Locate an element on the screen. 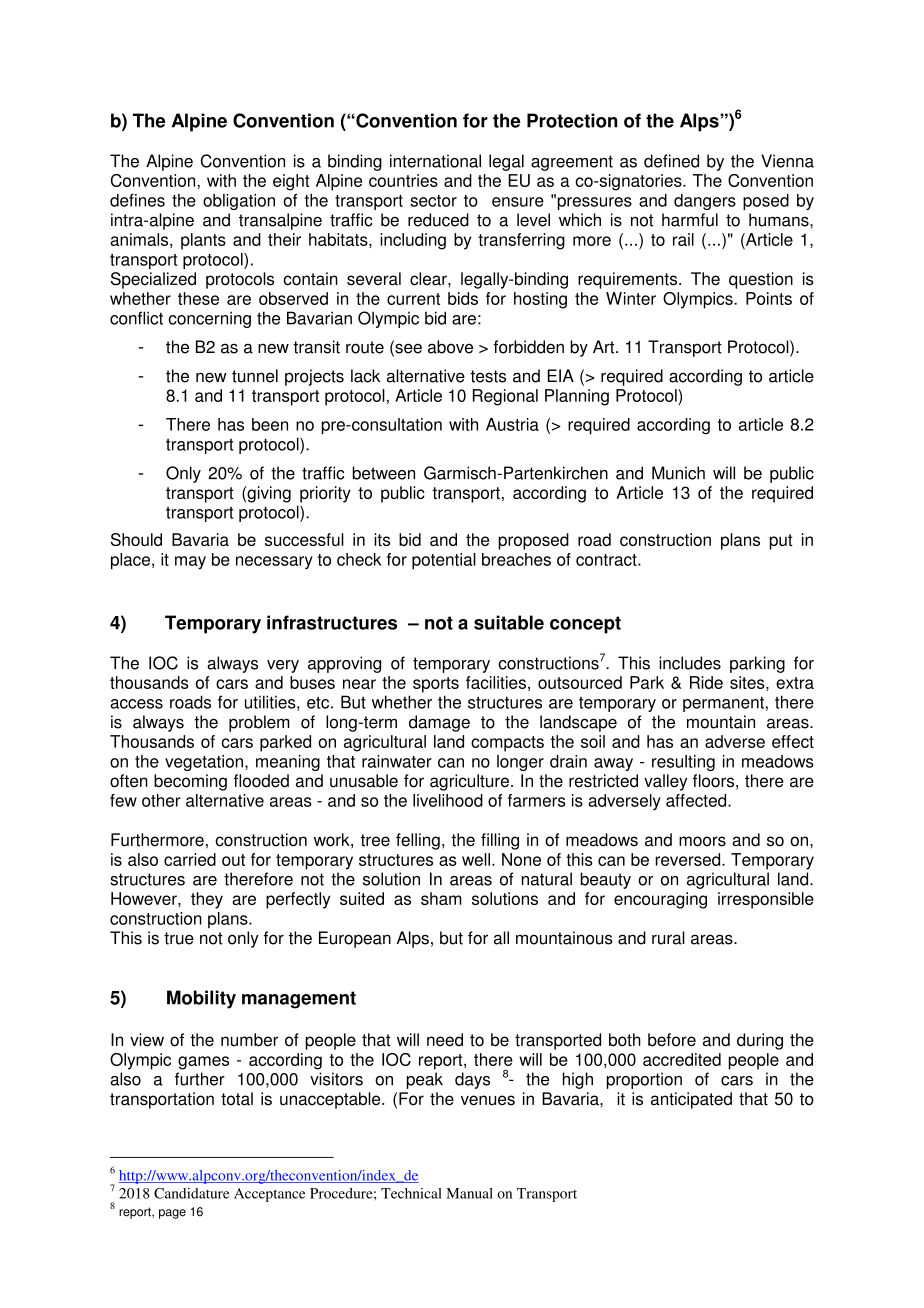 This screenshot has height=1308, width=924. Manual is located at coordinates (469, 1193).
